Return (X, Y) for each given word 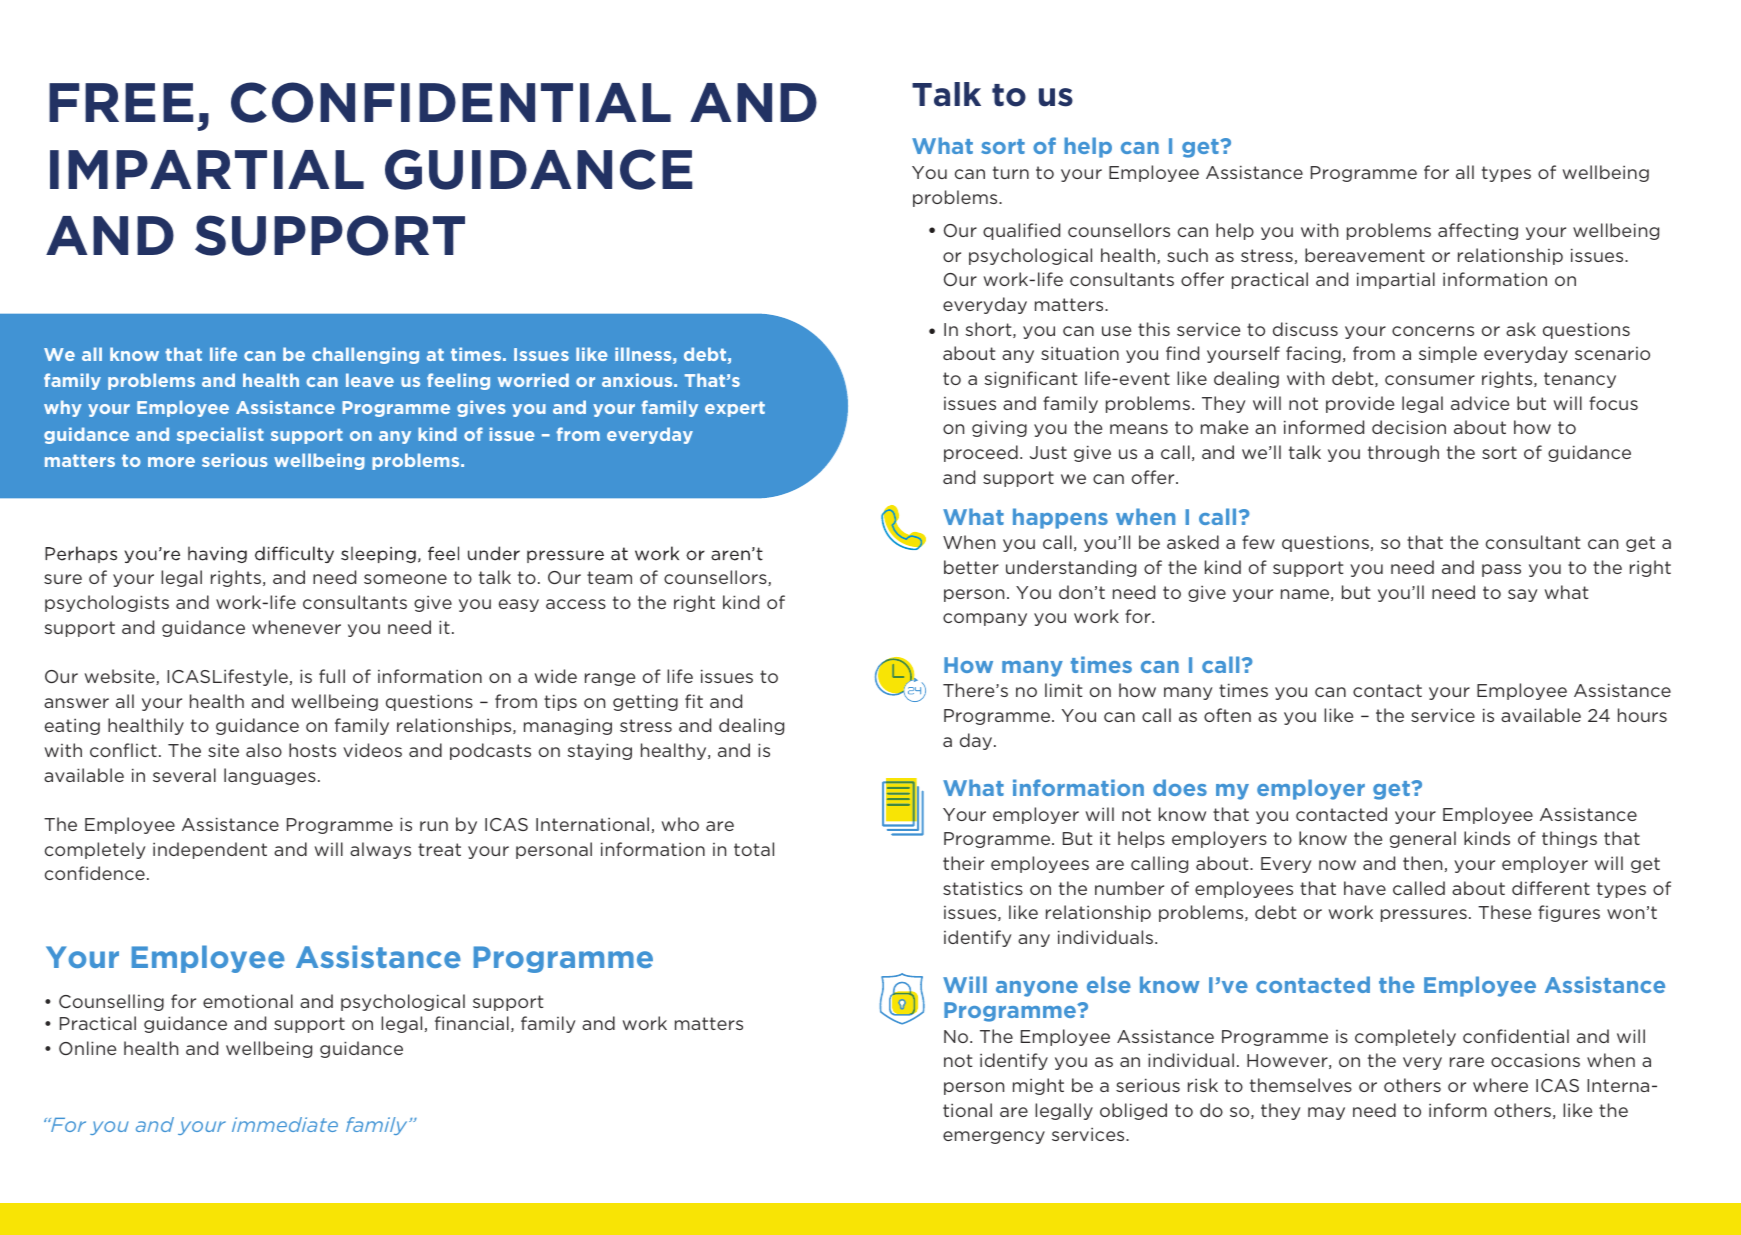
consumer (1430, 380)
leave (370, 380)
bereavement (1365, 255)
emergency (994, 1137)
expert (735, 409)
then (1422, 863)
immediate (285, 1124)
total (754, 849)
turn (1011, 172)
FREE (121, 102)
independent (210, 850)
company (985, 619)
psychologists (107, 603)
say (1522, 595)
